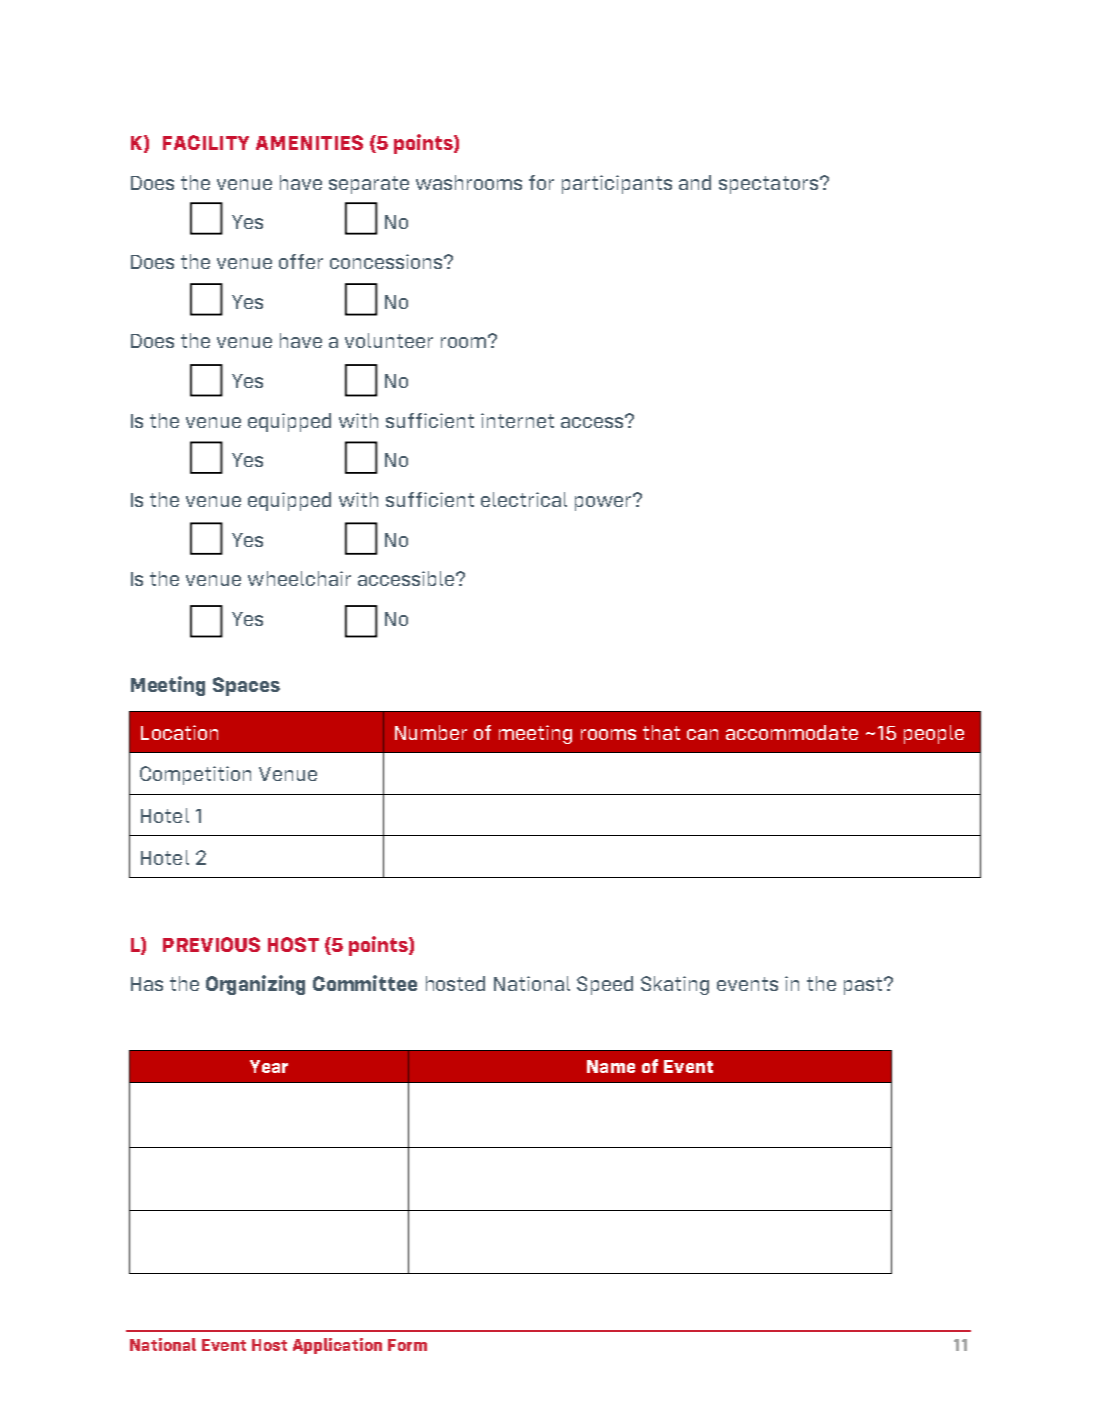  What do you see at coordinates (617, 184) in the image?
I see `participants` at bounding box center [617, 184].
